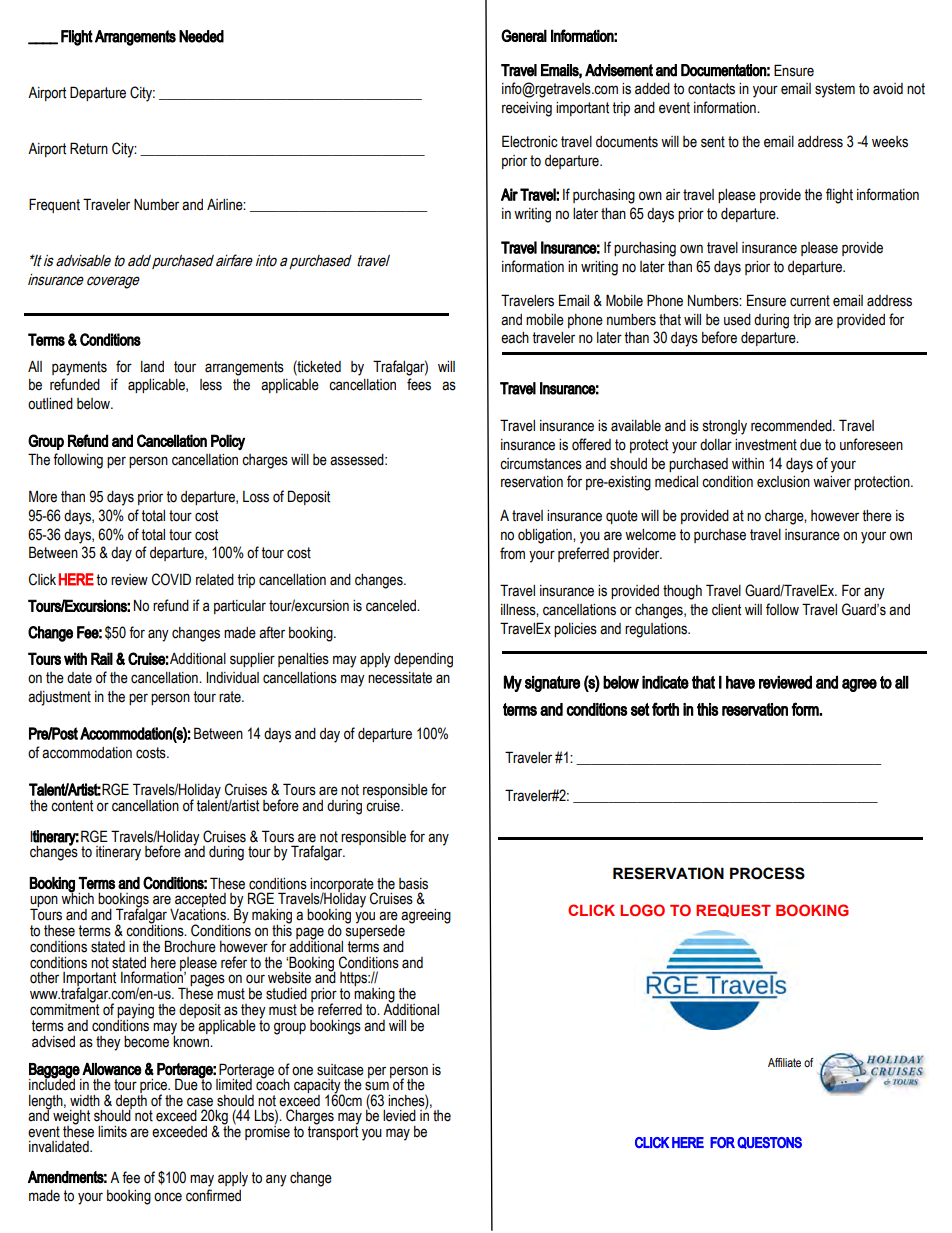 The width and height of the screenshot is (952, 1233). I want to click on basis, so click(413, 884).
